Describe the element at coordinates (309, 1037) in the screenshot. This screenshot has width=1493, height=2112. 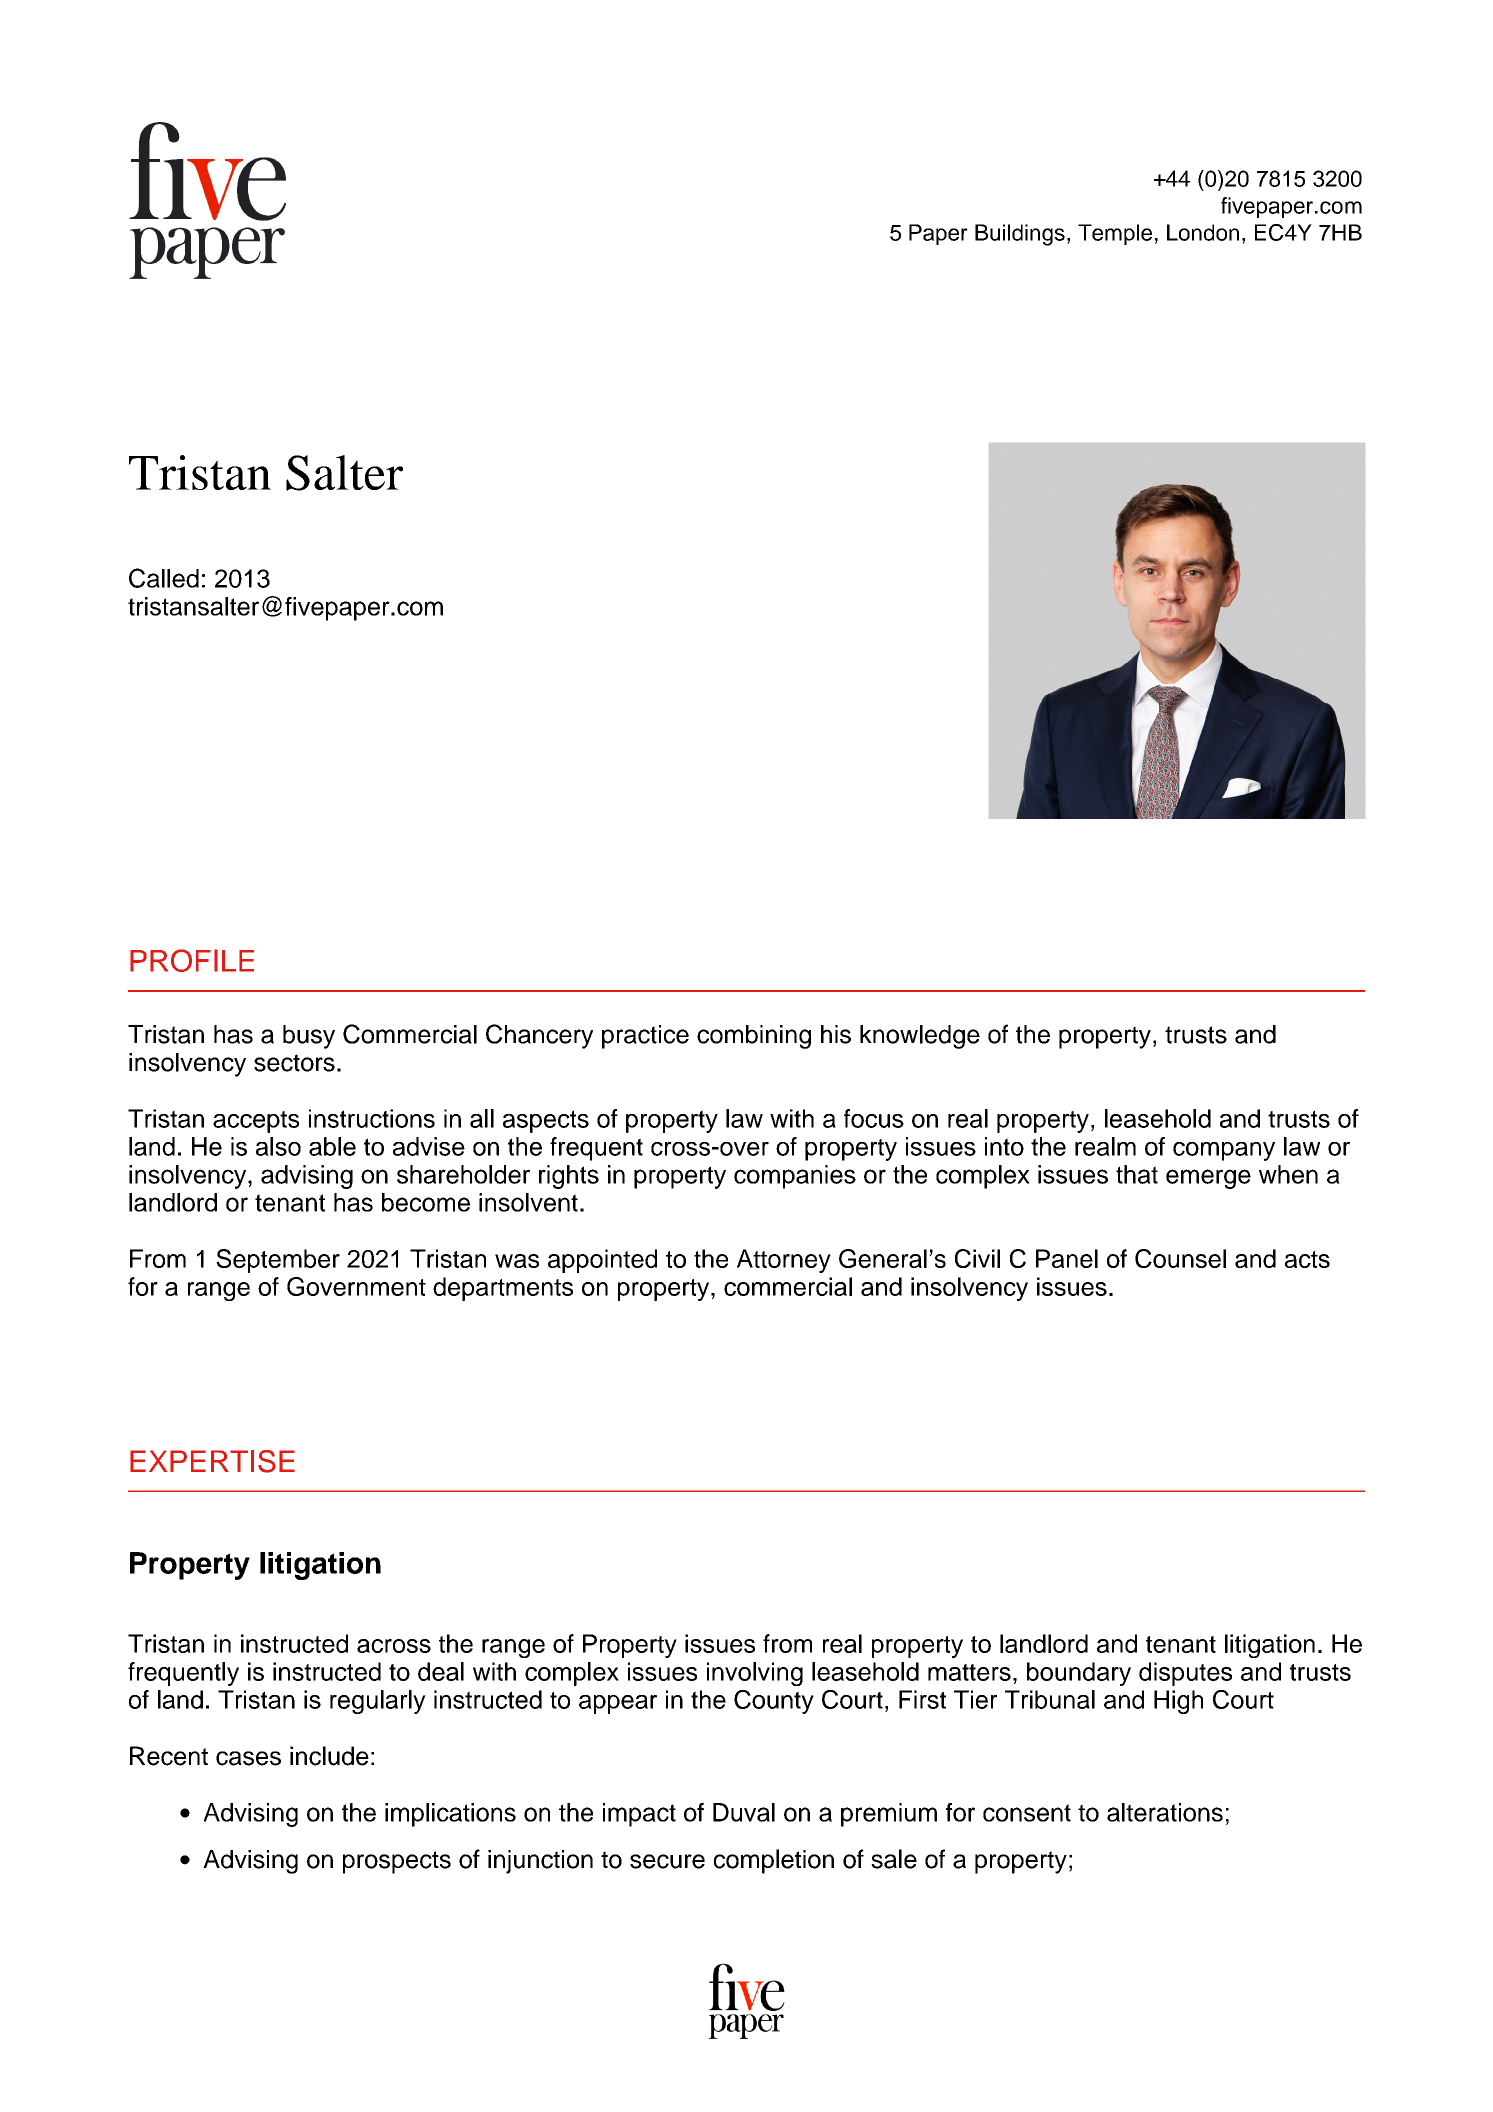
I see `busy` at that location.
